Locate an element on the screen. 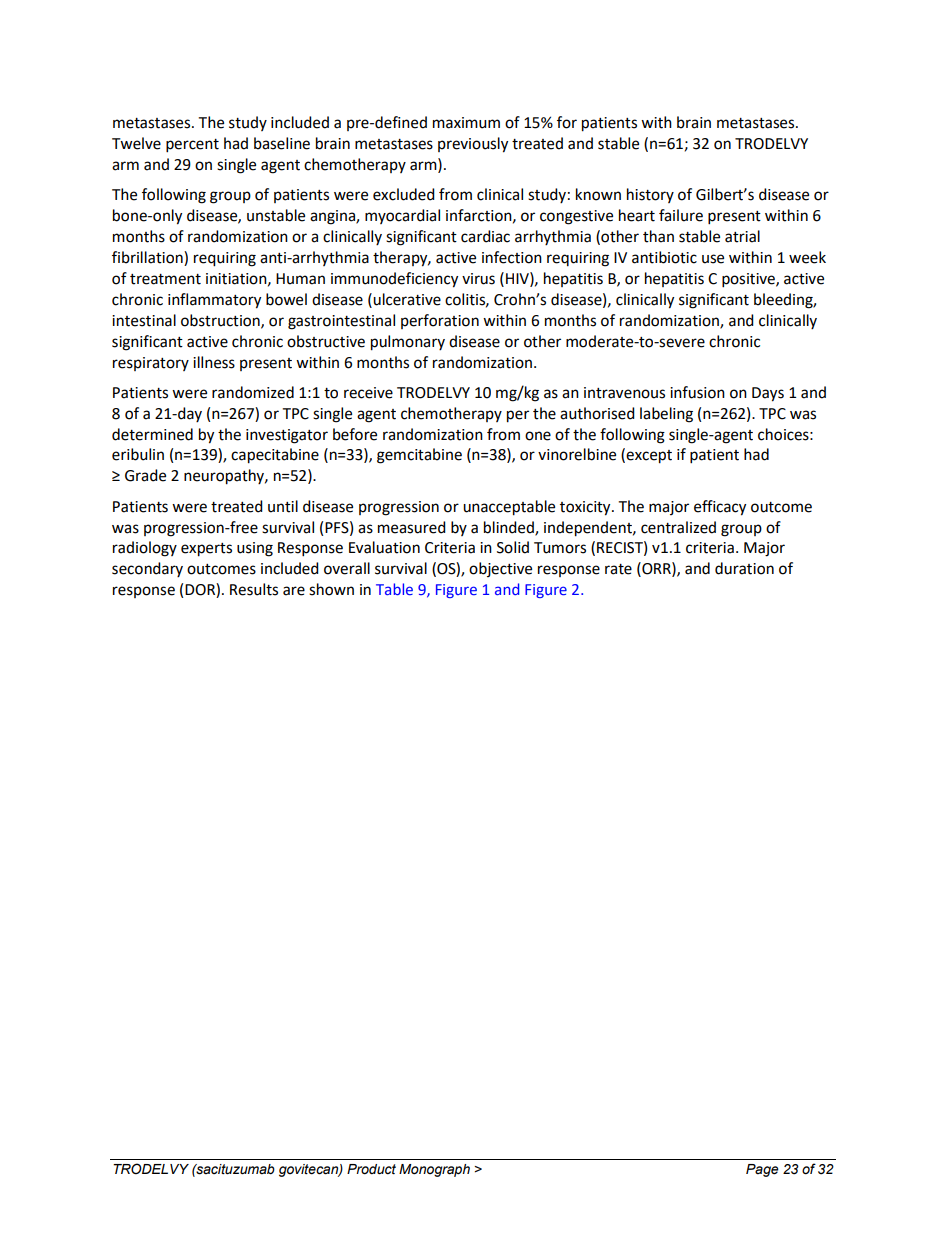 This screenshot has height=1233, width=952. previously is located at coordinates (473, 145).
